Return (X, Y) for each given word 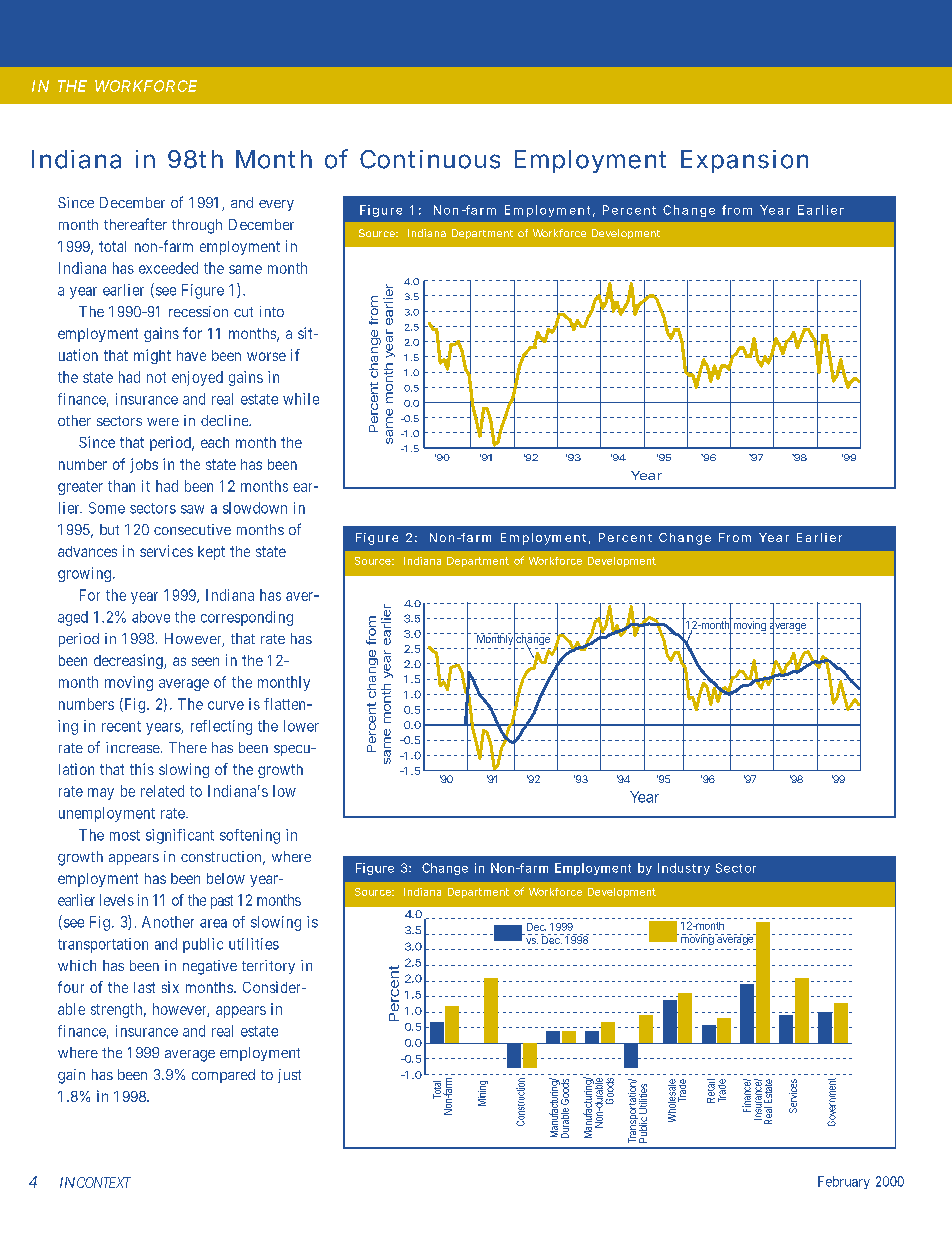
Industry (684, 869)
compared (223, 1076)
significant (180, 836)
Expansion (744, 161)
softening (250, 836)
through (197, 226)
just (289, 1076)
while (301, 399)
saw (192, 509)
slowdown (255, 508)
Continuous (430, 159)
